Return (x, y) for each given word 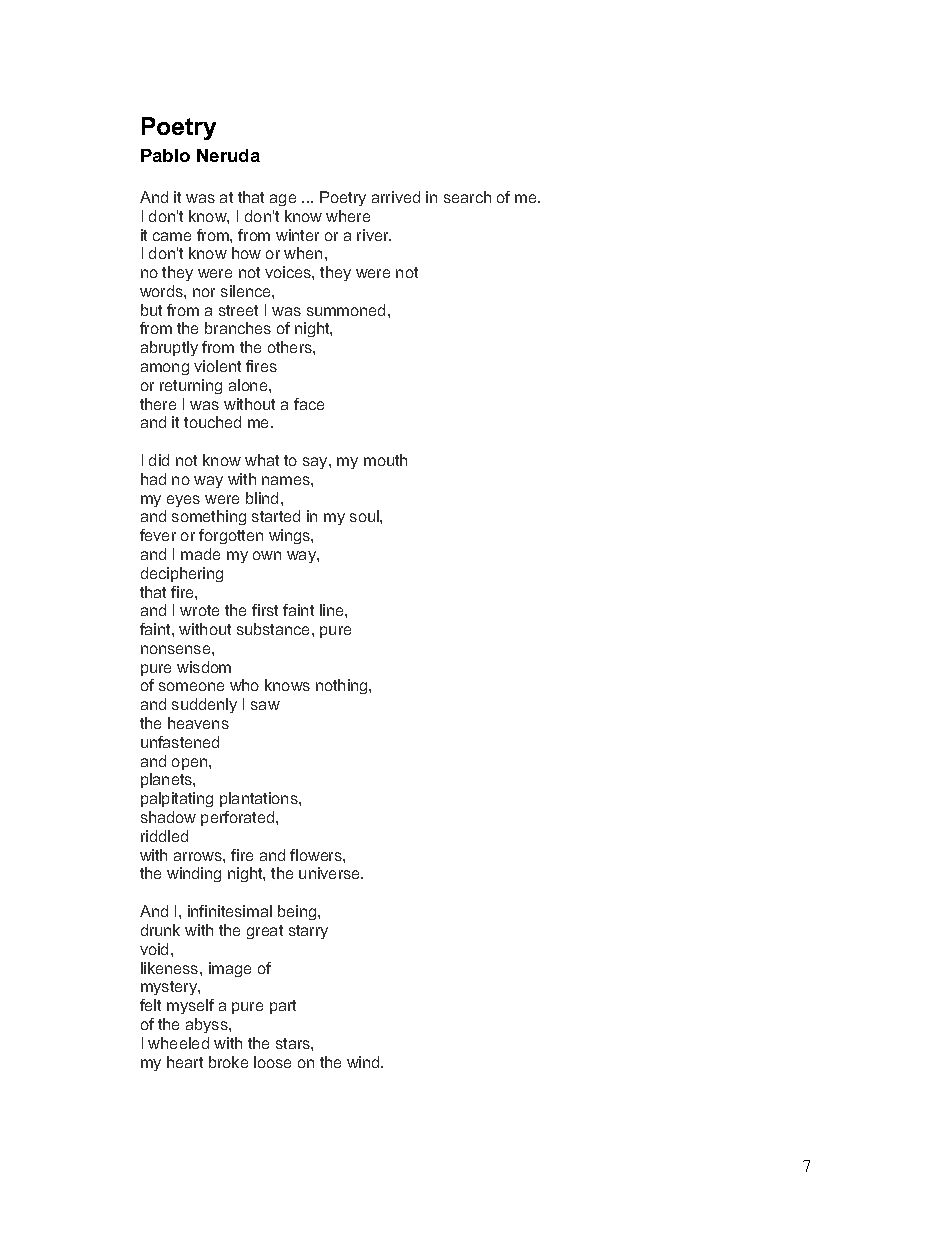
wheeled (178, 1043)
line (333, 610)
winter (297, 235)
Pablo (165, 155)
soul (365, 516)
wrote (199, 610)
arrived (396, 197)
